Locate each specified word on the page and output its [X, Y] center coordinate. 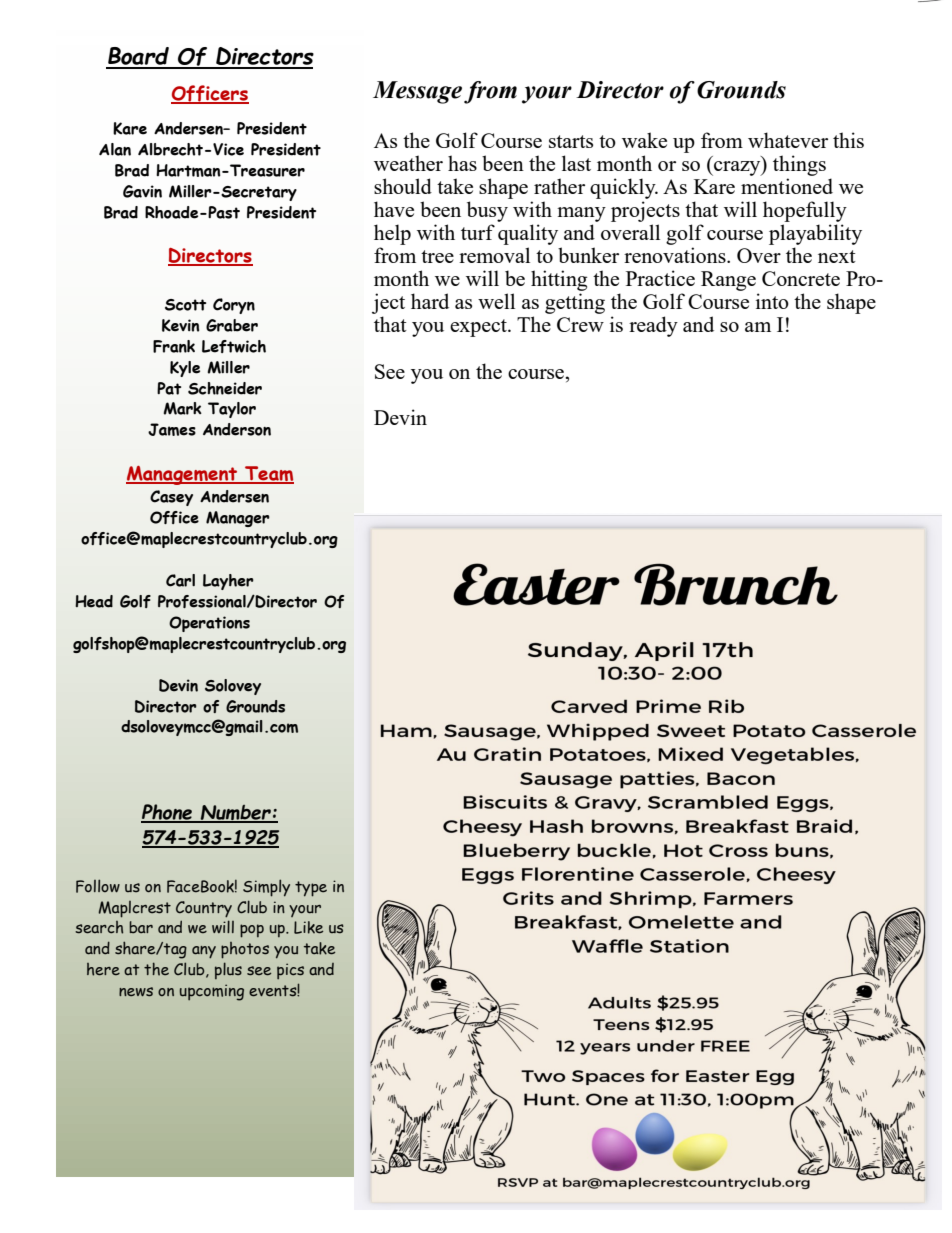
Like [308, 927]
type [311, 889]
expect [479, 328]
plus [228, 970]
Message [417, 92]
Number [236, 813]
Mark [182, 408]
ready [653, 326]
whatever [788, 140]
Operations [209, 624]
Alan [115, 149]
